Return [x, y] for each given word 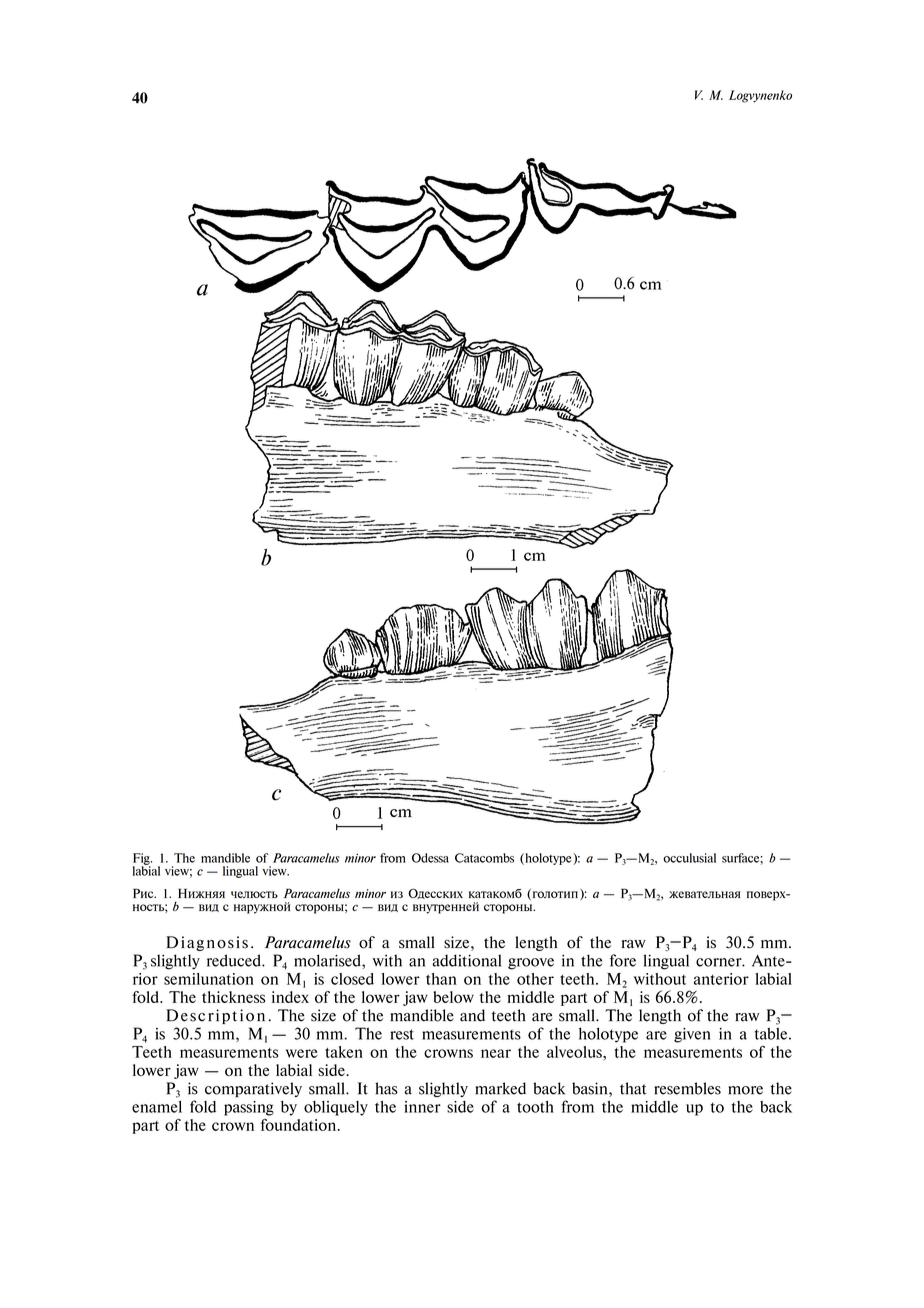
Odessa [430, 858]
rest [402, 1034]
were [302, 1053]
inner [422, 1107]
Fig [142, 860]
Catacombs [484, 858]
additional [466, 960]
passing [249, 1108]
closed [352, 979]
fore [623, 960]
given [692, 1035]
